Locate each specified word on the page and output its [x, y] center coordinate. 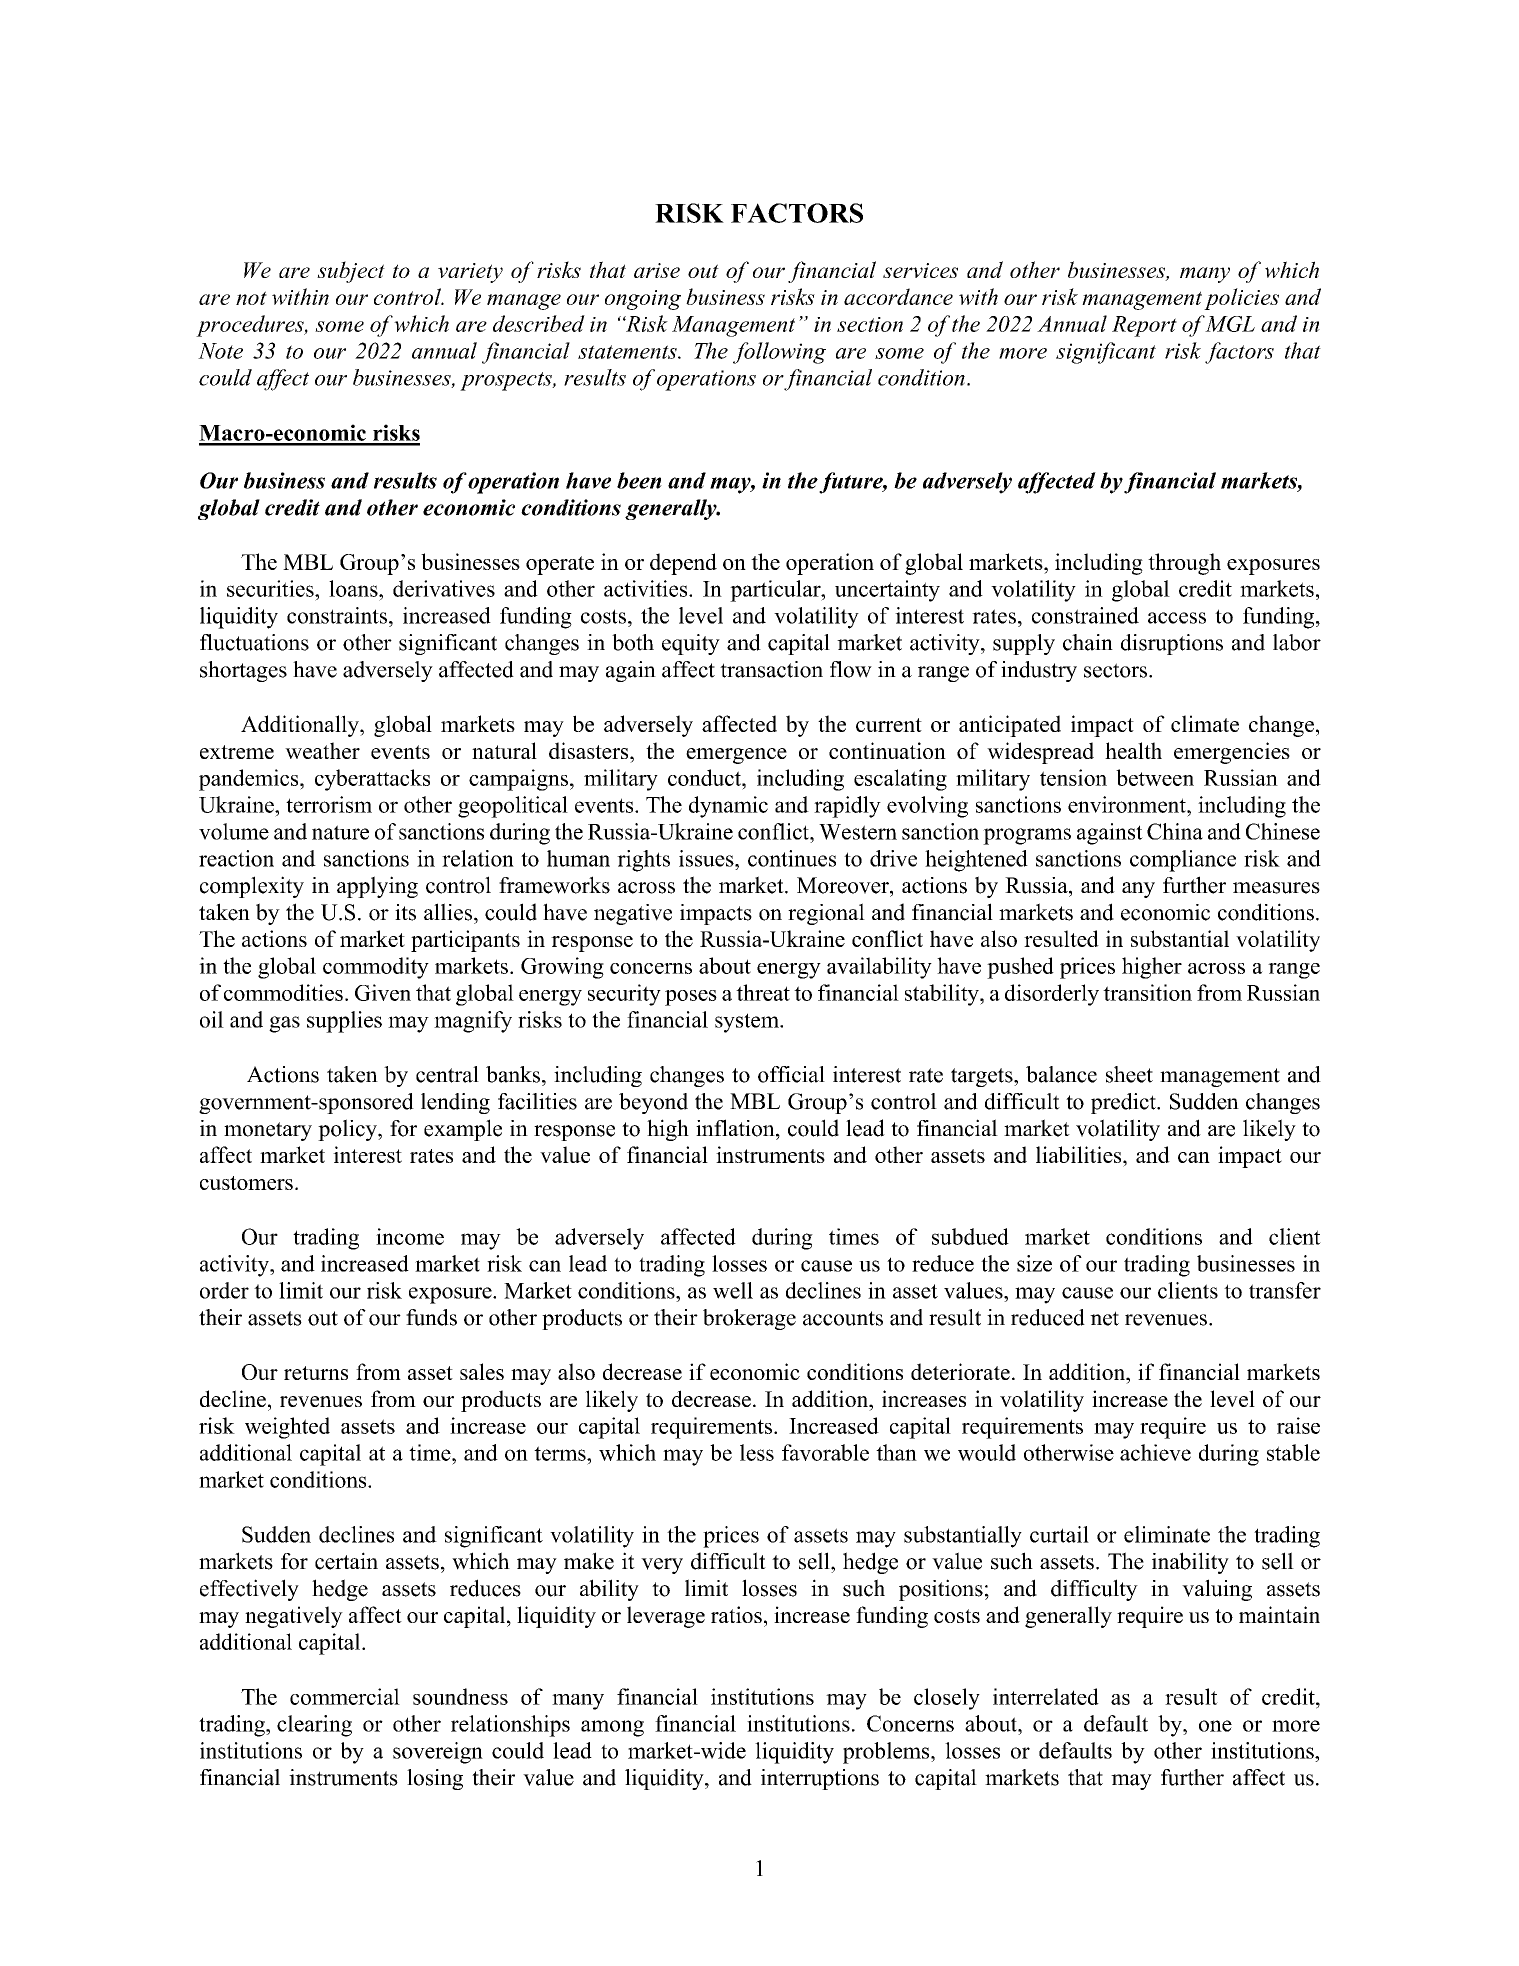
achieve [1155, 1452]
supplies [344, 1022]
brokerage [749, 1319]
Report [1144, 326]
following [779, 353]
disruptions [1172, 644]
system [748, 1023]
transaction [771, 669]
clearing [314, 1726]
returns [316, 1373]
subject [351, 272]
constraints [337, 615]
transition [1147, 992]
